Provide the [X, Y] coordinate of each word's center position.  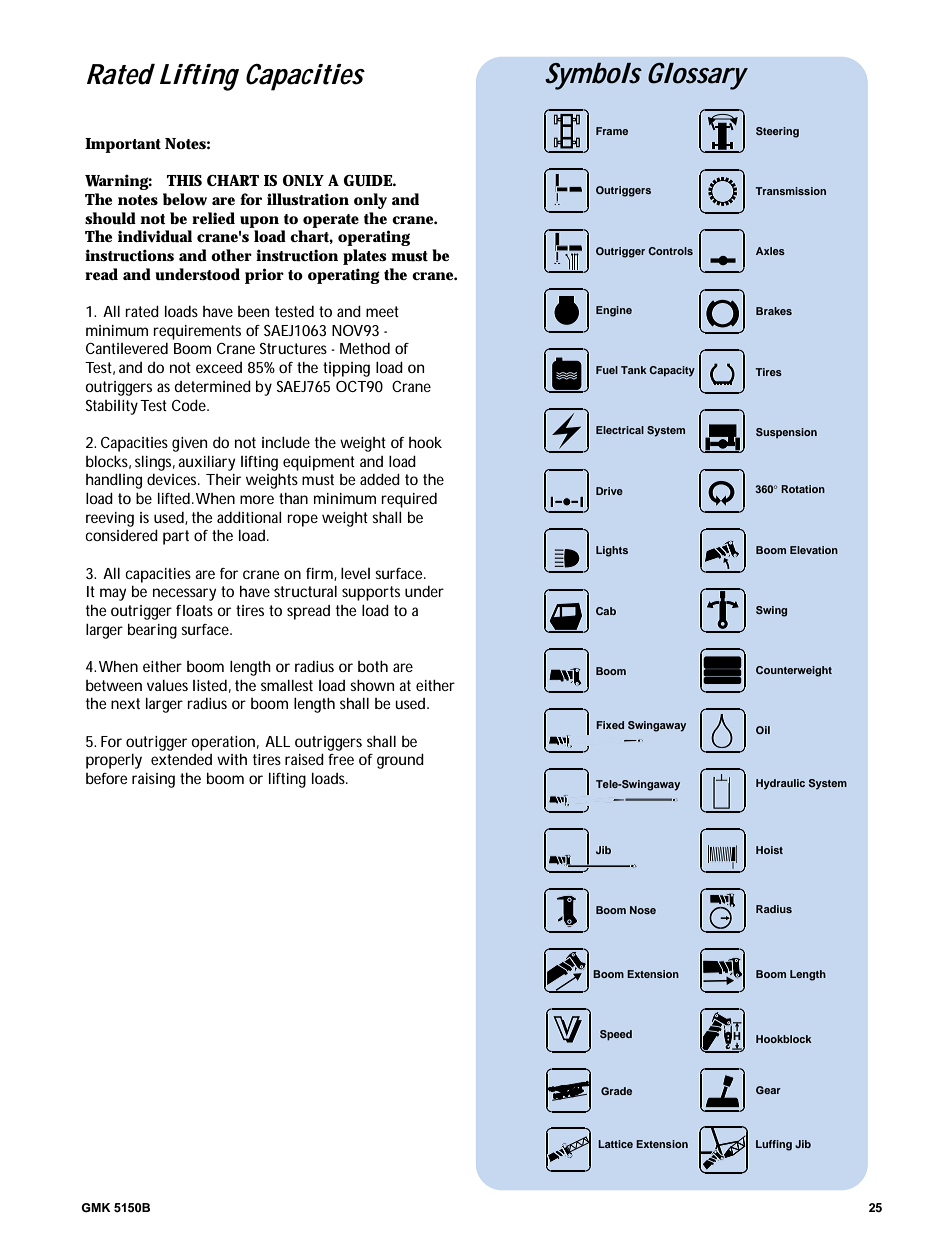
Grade [616, 1091]
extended [181, 759]
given [189, 444]
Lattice [615, 1144]
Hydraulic [780, 784]
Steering [777, 132]
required [409, 500]
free [341, 759]
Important [123, 145]
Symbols [593, 76]
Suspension [786, 433]
